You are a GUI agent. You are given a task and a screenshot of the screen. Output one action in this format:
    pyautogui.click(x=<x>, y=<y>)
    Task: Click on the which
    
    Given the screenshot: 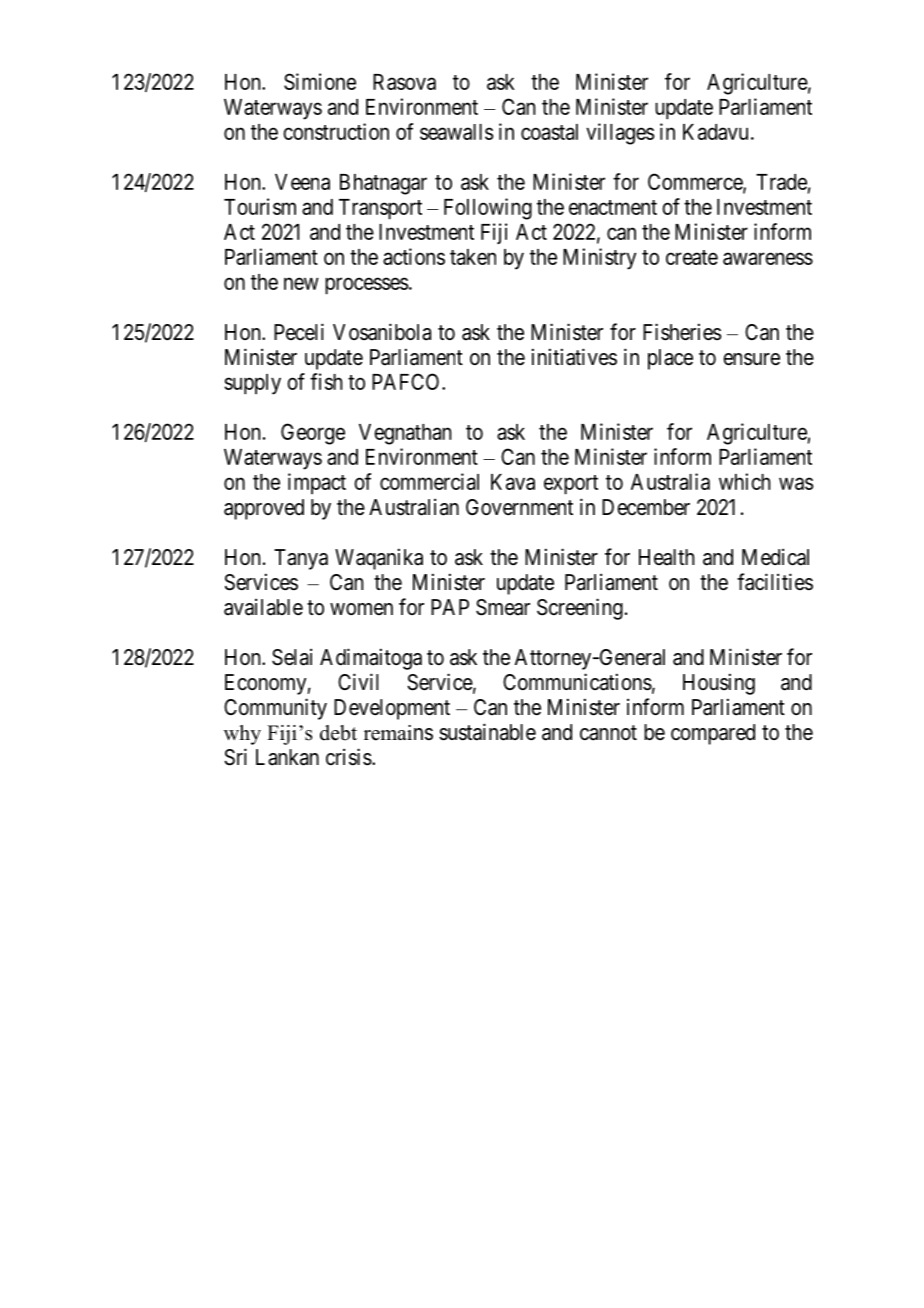 What is the action you would take?
    pyautogui.click(x=745, y=481)
